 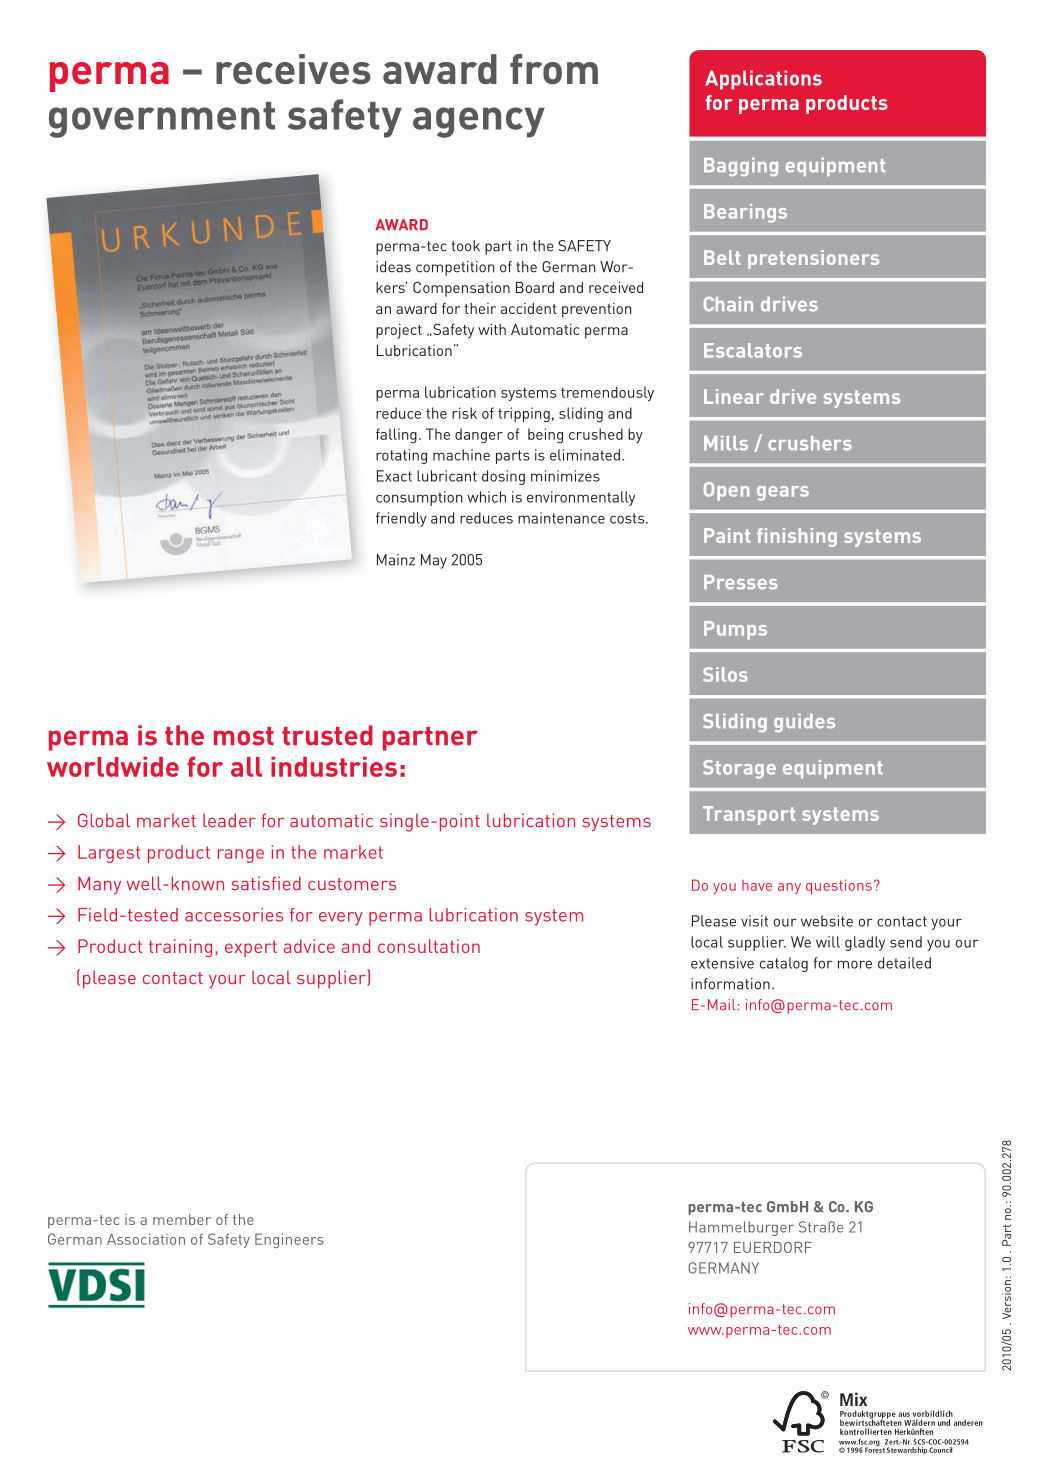 I want to click on dosing, so click(x=503, y=477).
